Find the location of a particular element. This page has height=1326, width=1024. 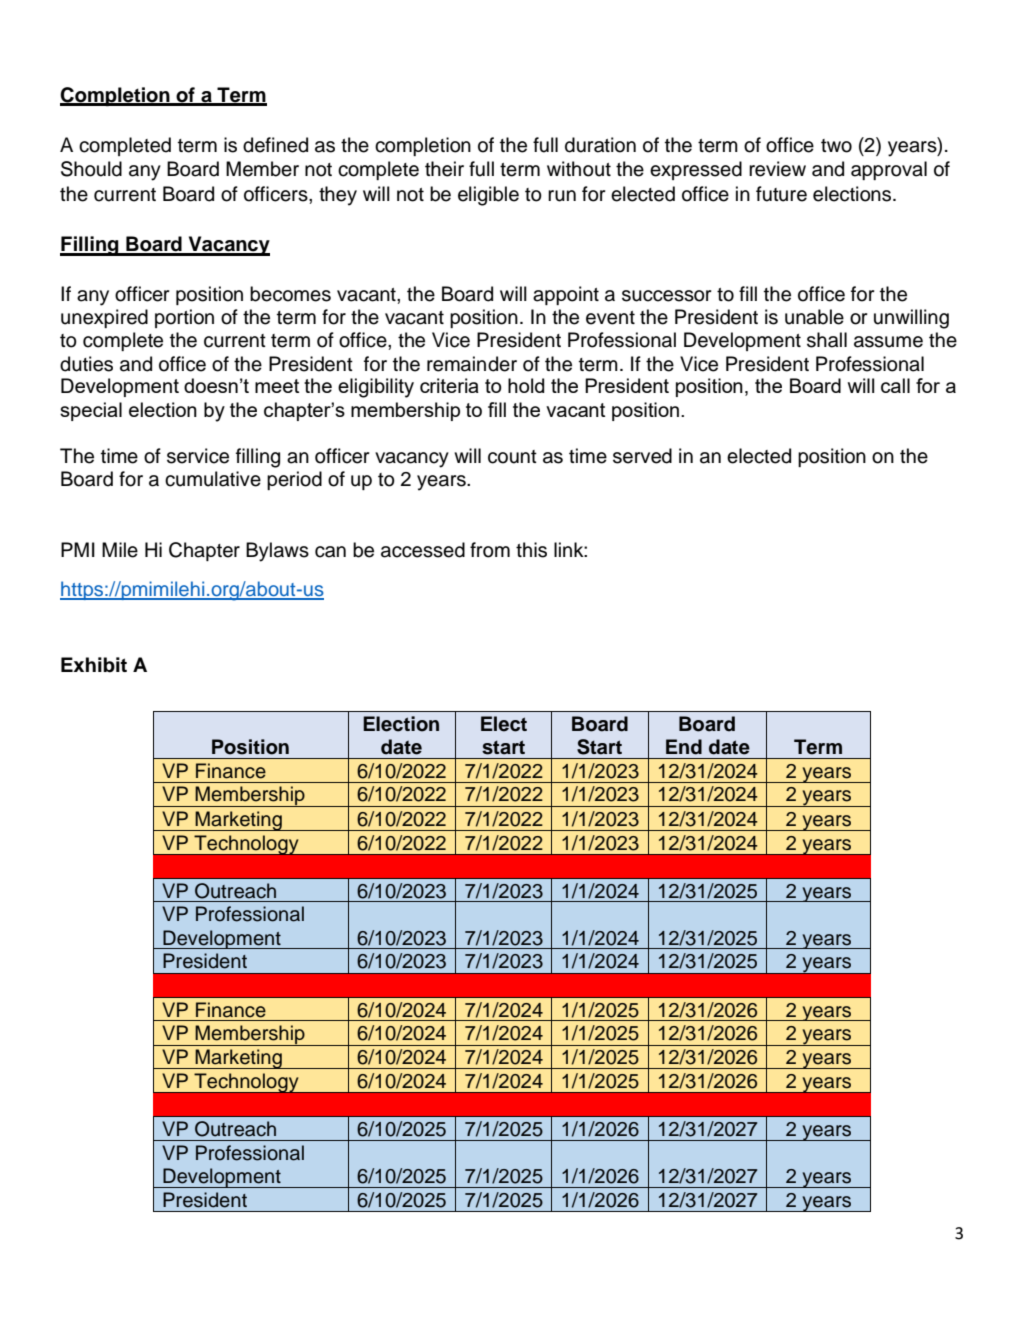

their is located at coordinates (444, 169).
